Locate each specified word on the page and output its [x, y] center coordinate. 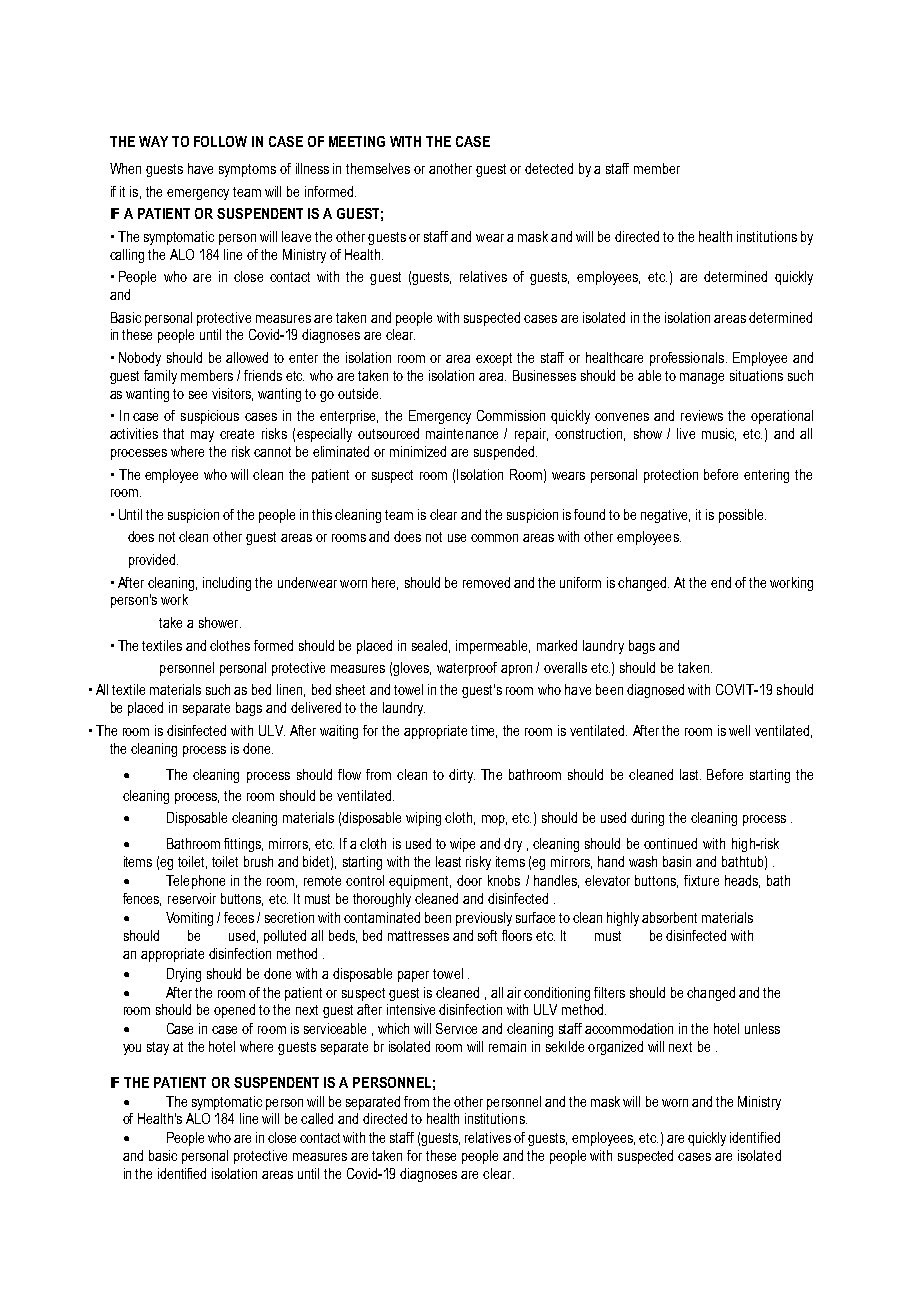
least [448, 861]
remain [507, 1046]
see [198, 395]
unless [762, 1028]
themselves [378, 168]
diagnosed [655, 691]
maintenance [462, 433]
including [227, 584]
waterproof [467, 669]
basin [677, 861]
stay [158, 1048]
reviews [702, 415]
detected [549, 168]
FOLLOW [220, 141]
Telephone [195, 882]
